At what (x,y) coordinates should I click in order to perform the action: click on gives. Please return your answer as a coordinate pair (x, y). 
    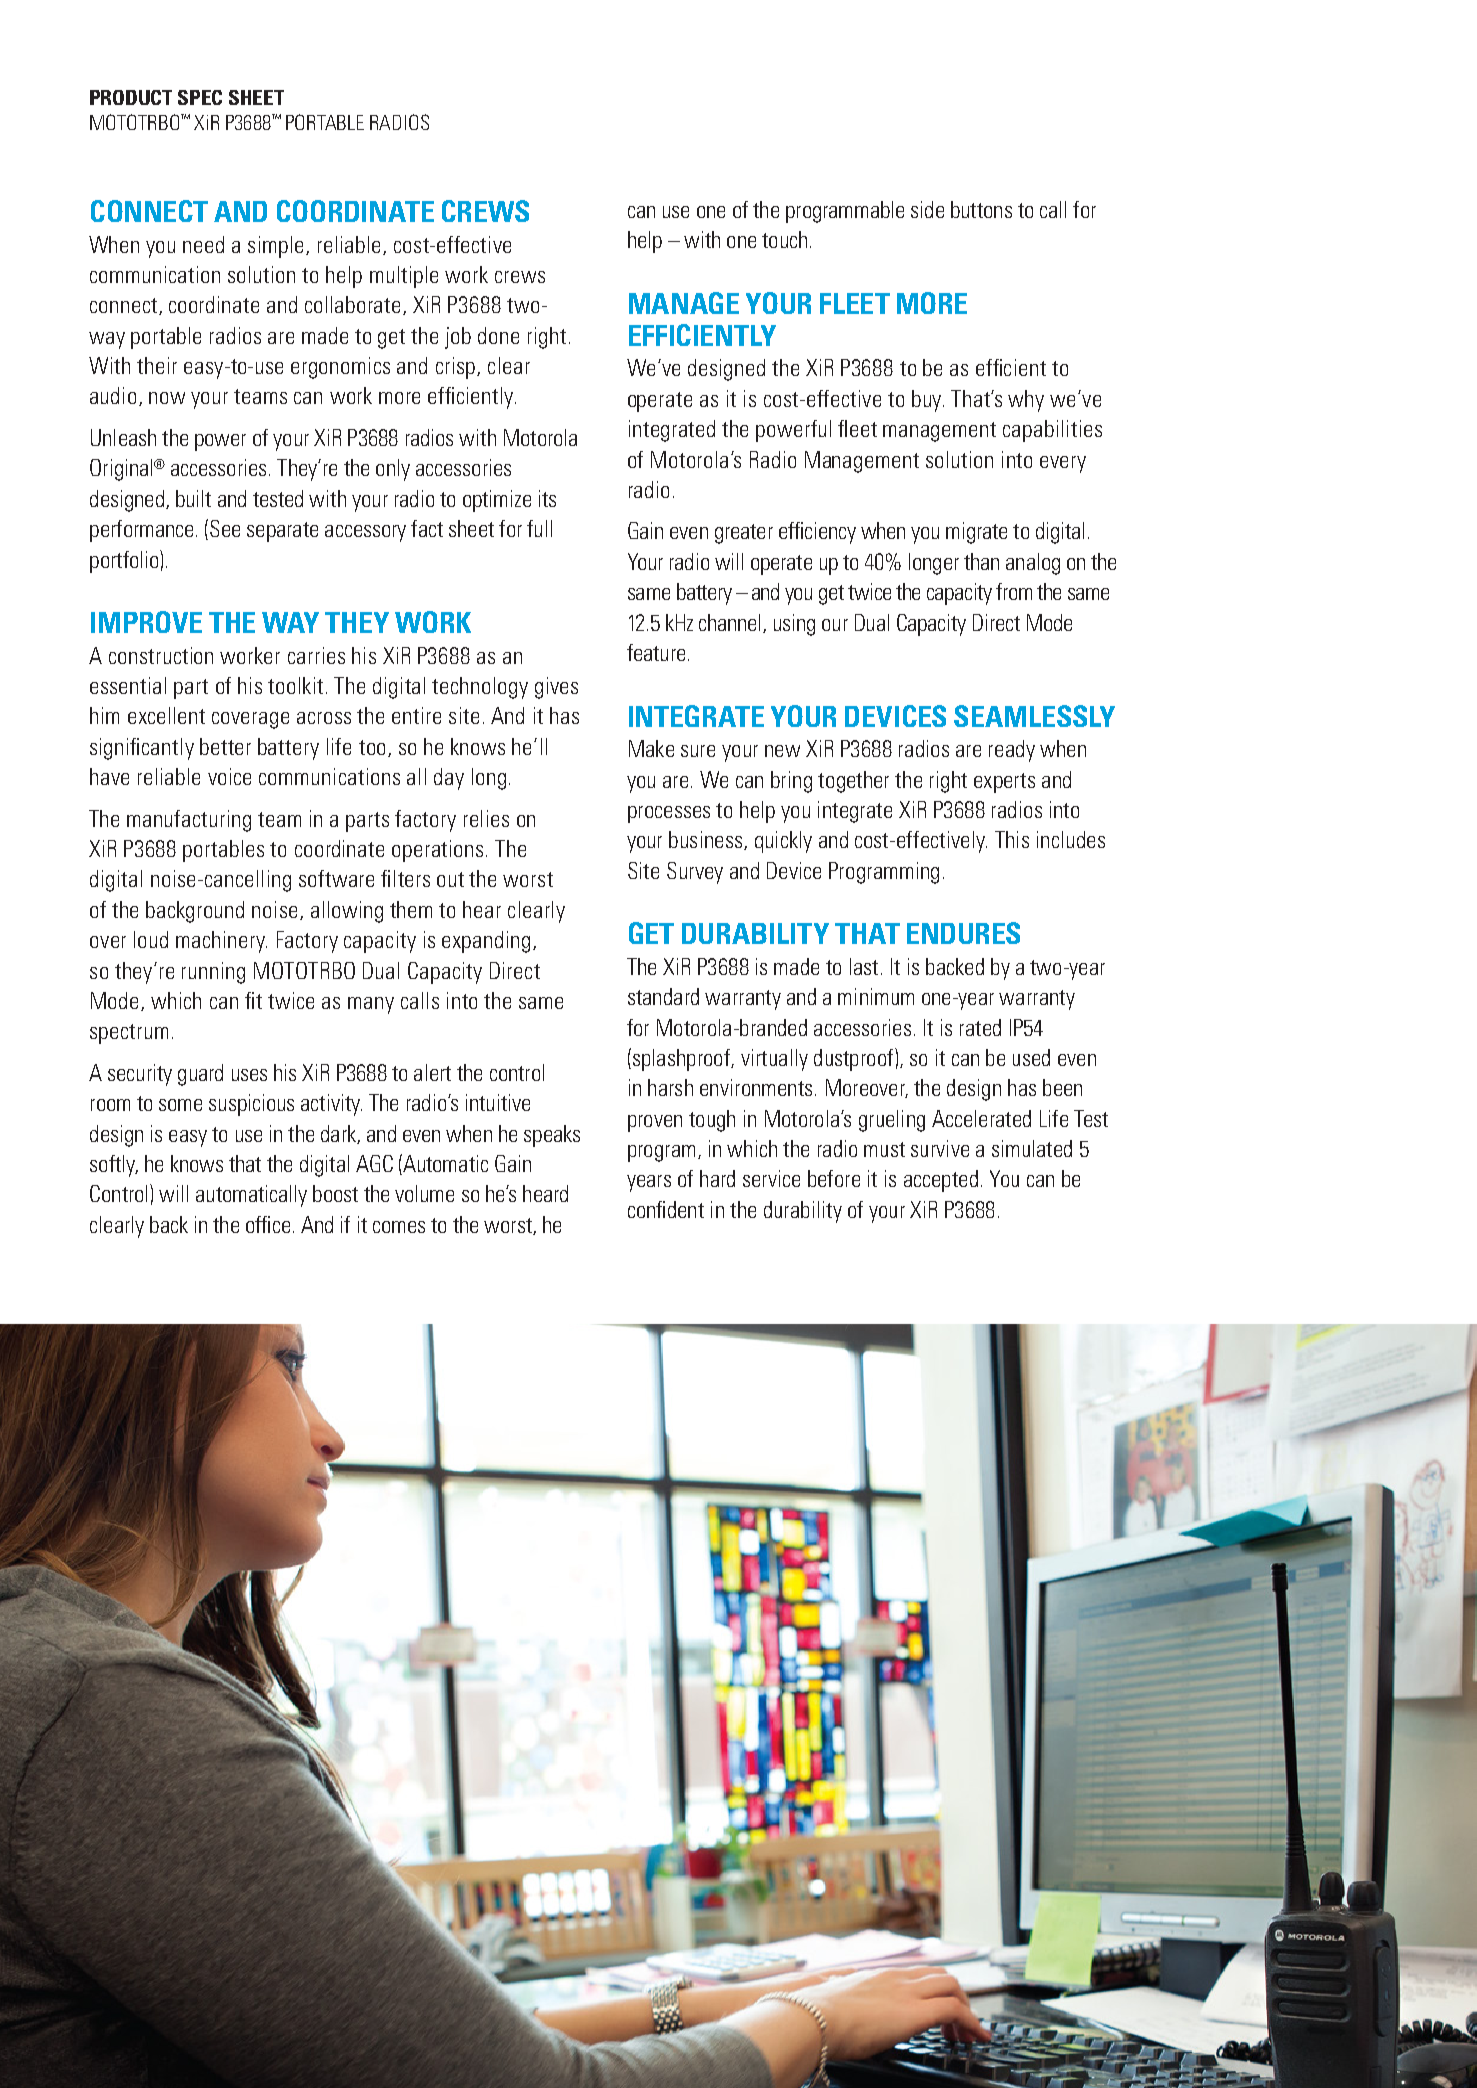
    Looking at the image, I should click on (556, 688).
